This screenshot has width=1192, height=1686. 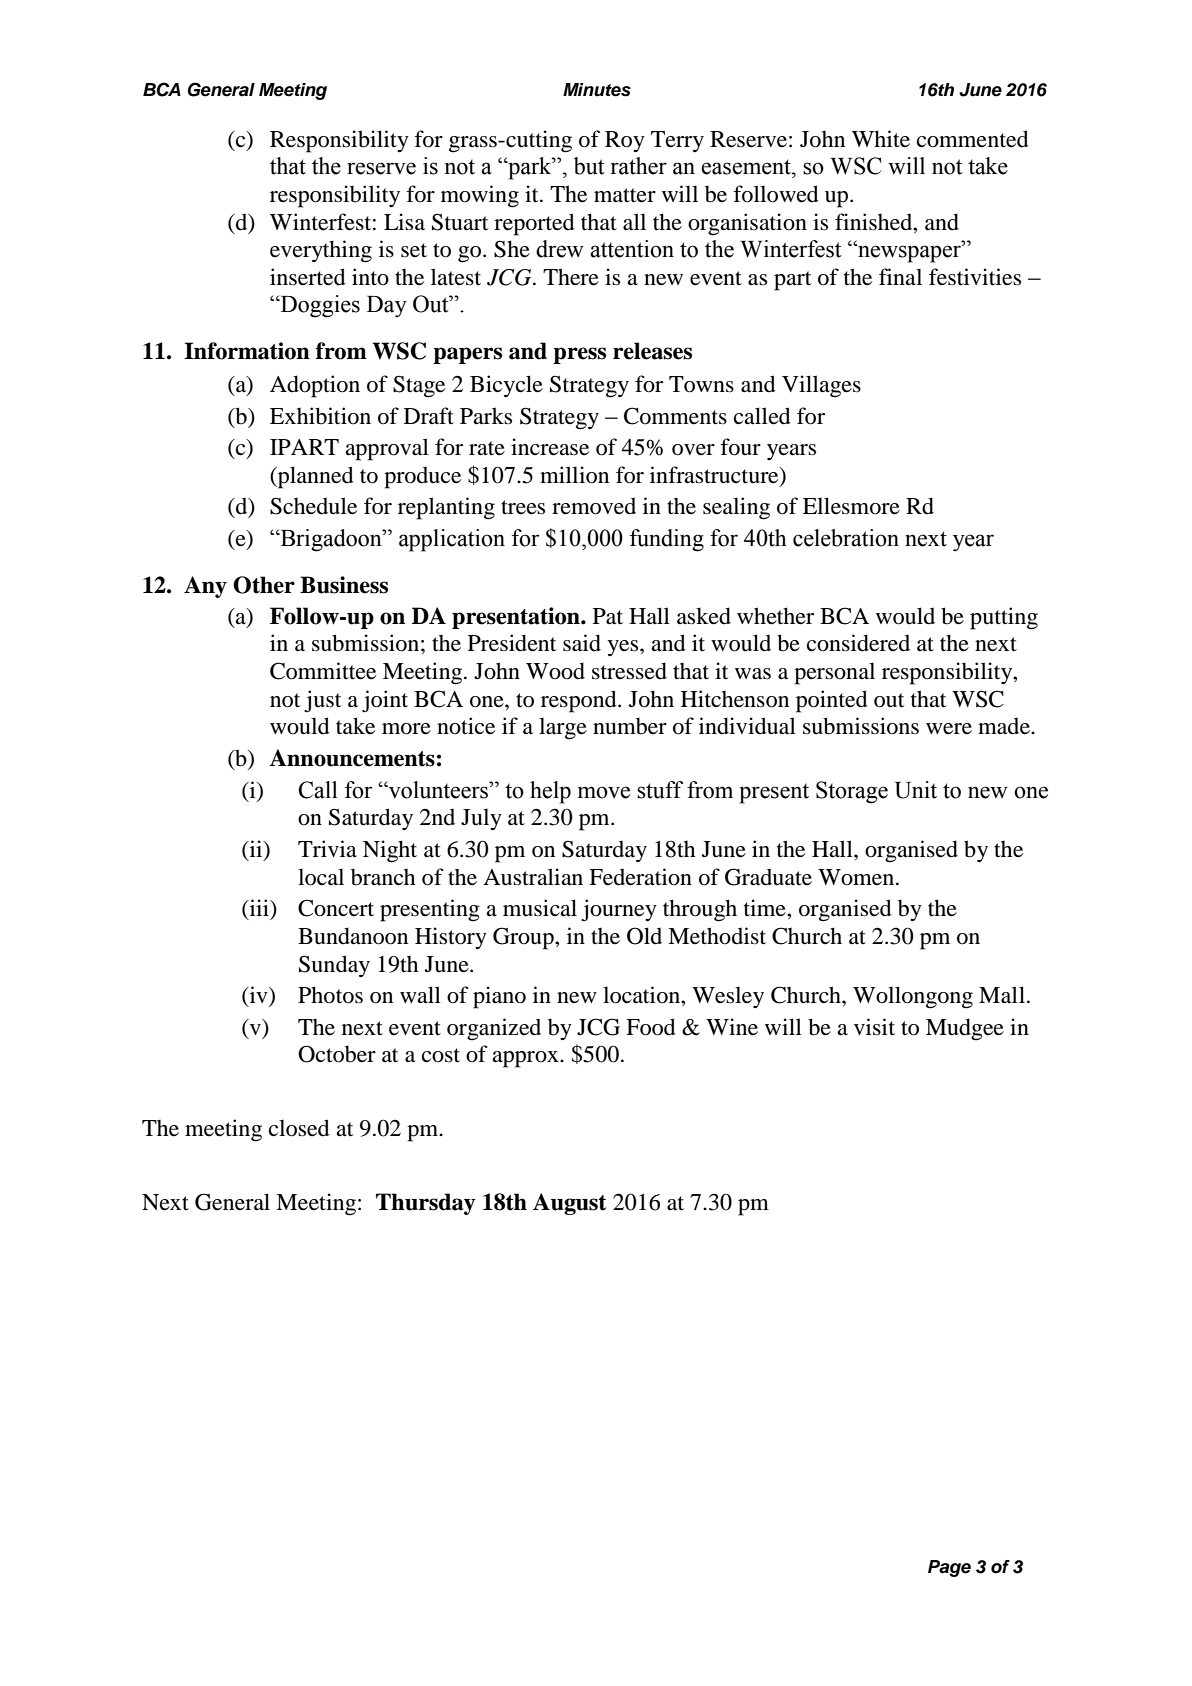 What do you see at coordinates (949, 1568) in the screenshot?
I see `Page` at bounding box center [949, 1568].
